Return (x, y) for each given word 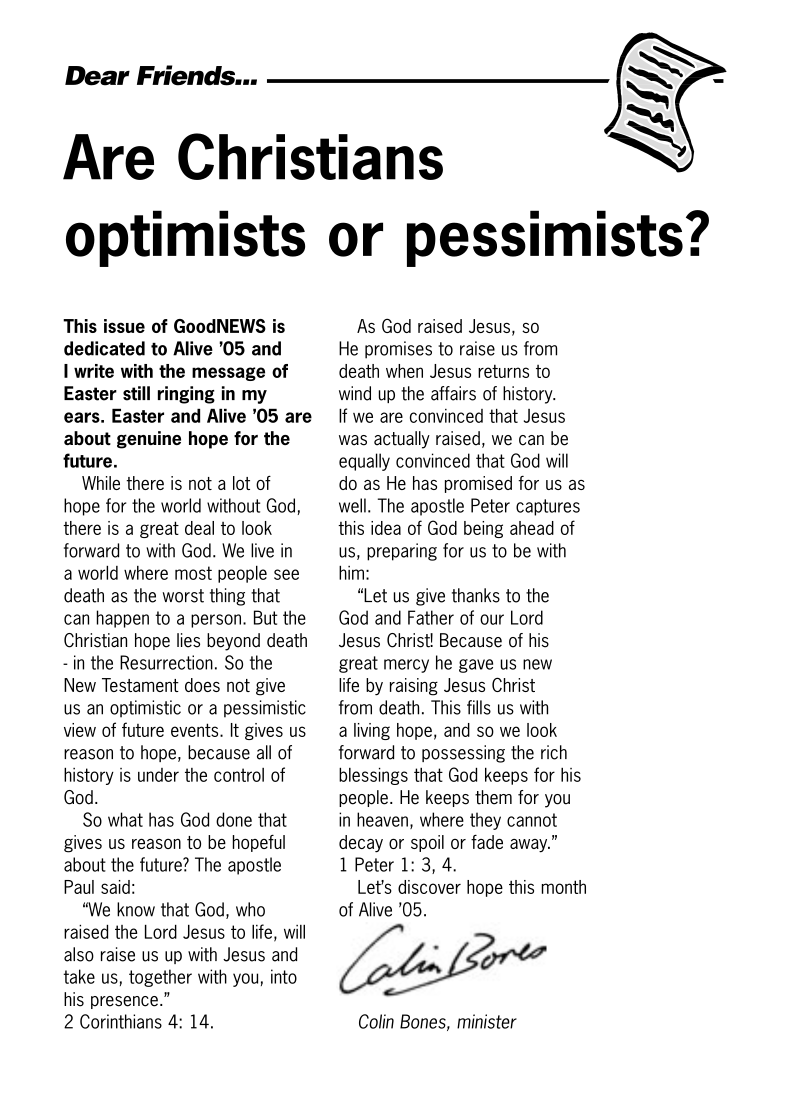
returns (503, 371)
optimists (185, 238)
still (136, 393)
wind (355, 393)
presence (124, 1002)
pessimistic (265, 709)
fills (479, 707)
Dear (97, 76)
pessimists (545, 238)
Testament (140, 685)
